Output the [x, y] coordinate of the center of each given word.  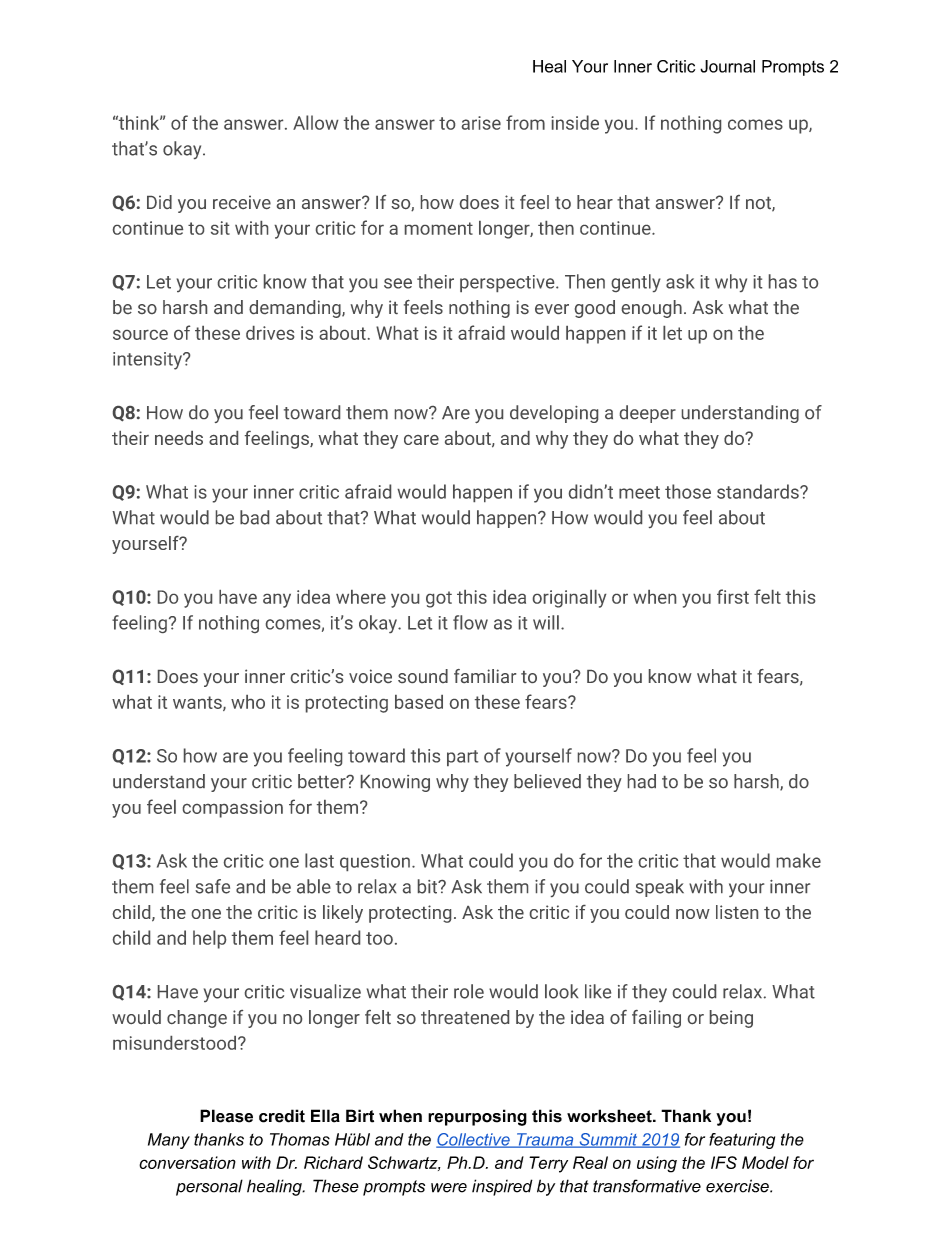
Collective [474, 1140]
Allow [316, 122]
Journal [727, 66]
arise [481, 123]
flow [470, 622]
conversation [187, 1162]
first [733, 596]
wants [198, 703]
